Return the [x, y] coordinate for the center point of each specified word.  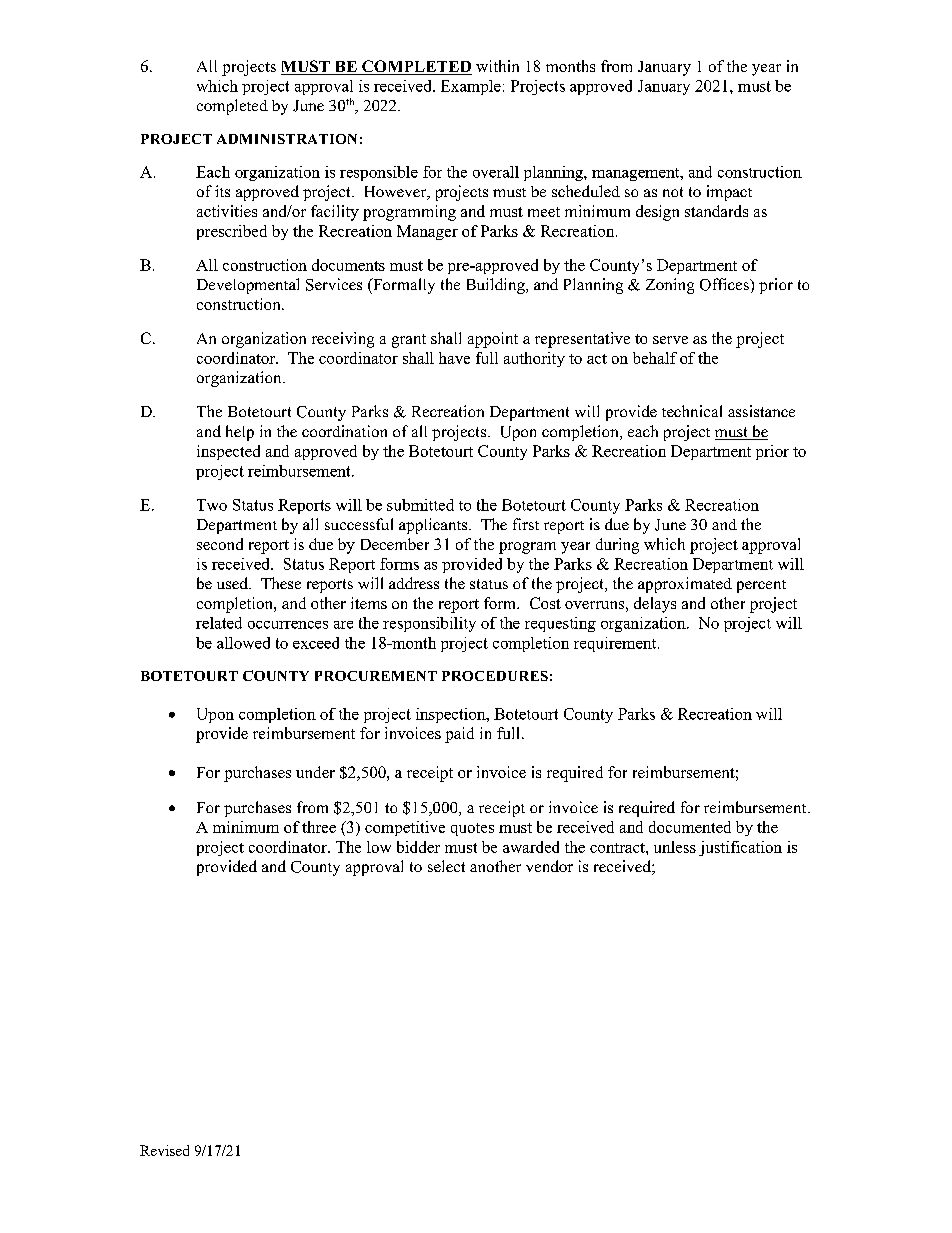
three [319, 827]
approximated [685, 585]
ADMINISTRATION [287, 139]
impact [729, 193]
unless [675, 847]
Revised [164, 1150]
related [219, 623]
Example [471, 87]
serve [670, 340]
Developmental [248, 286]
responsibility [429, 624]
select [446, 866]
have [454, 358]
